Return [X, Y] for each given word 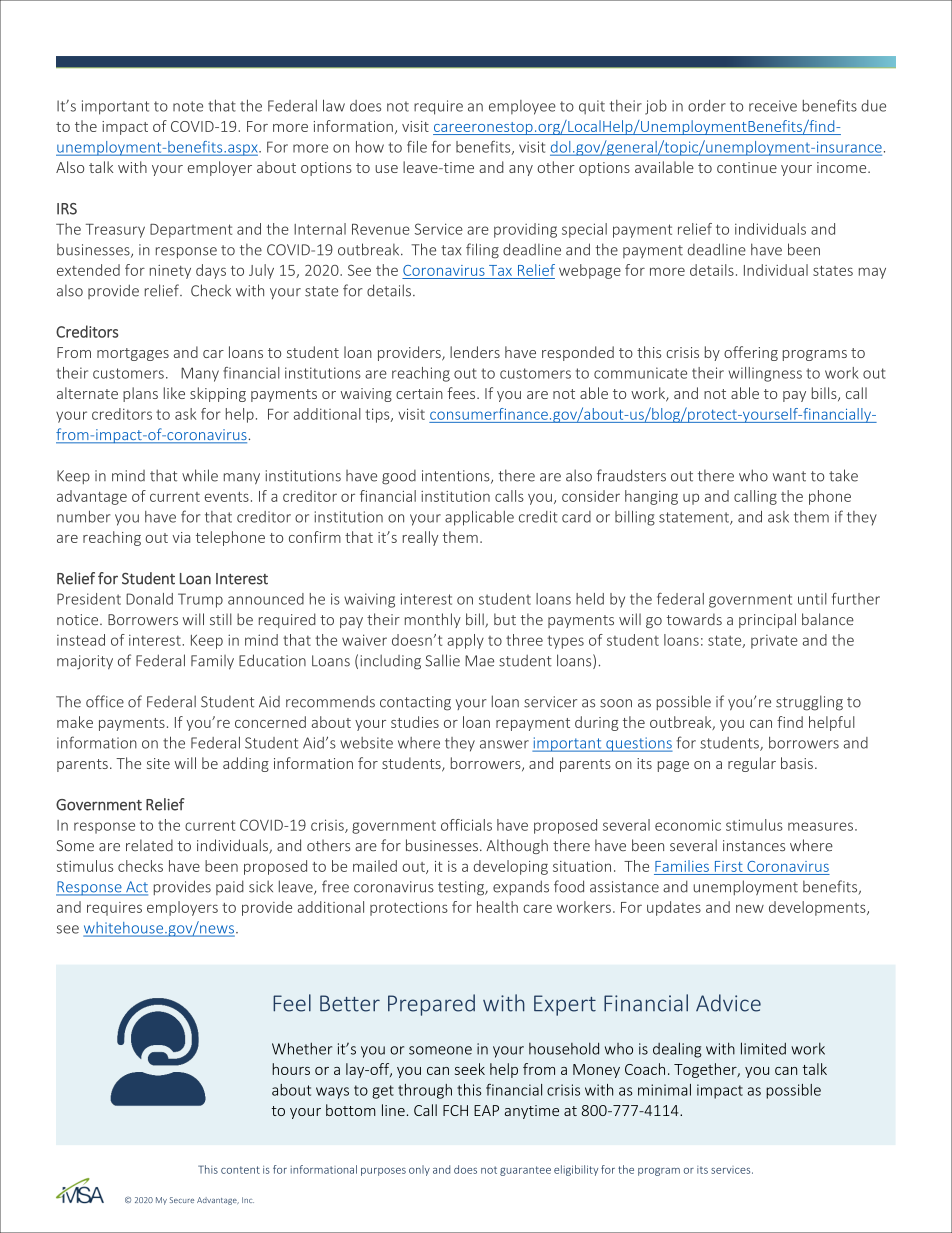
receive [773, 106]
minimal [664, 1090]
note [188, 106]
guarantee [525, 1171]
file [417, 147]
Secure [182, 1200]
